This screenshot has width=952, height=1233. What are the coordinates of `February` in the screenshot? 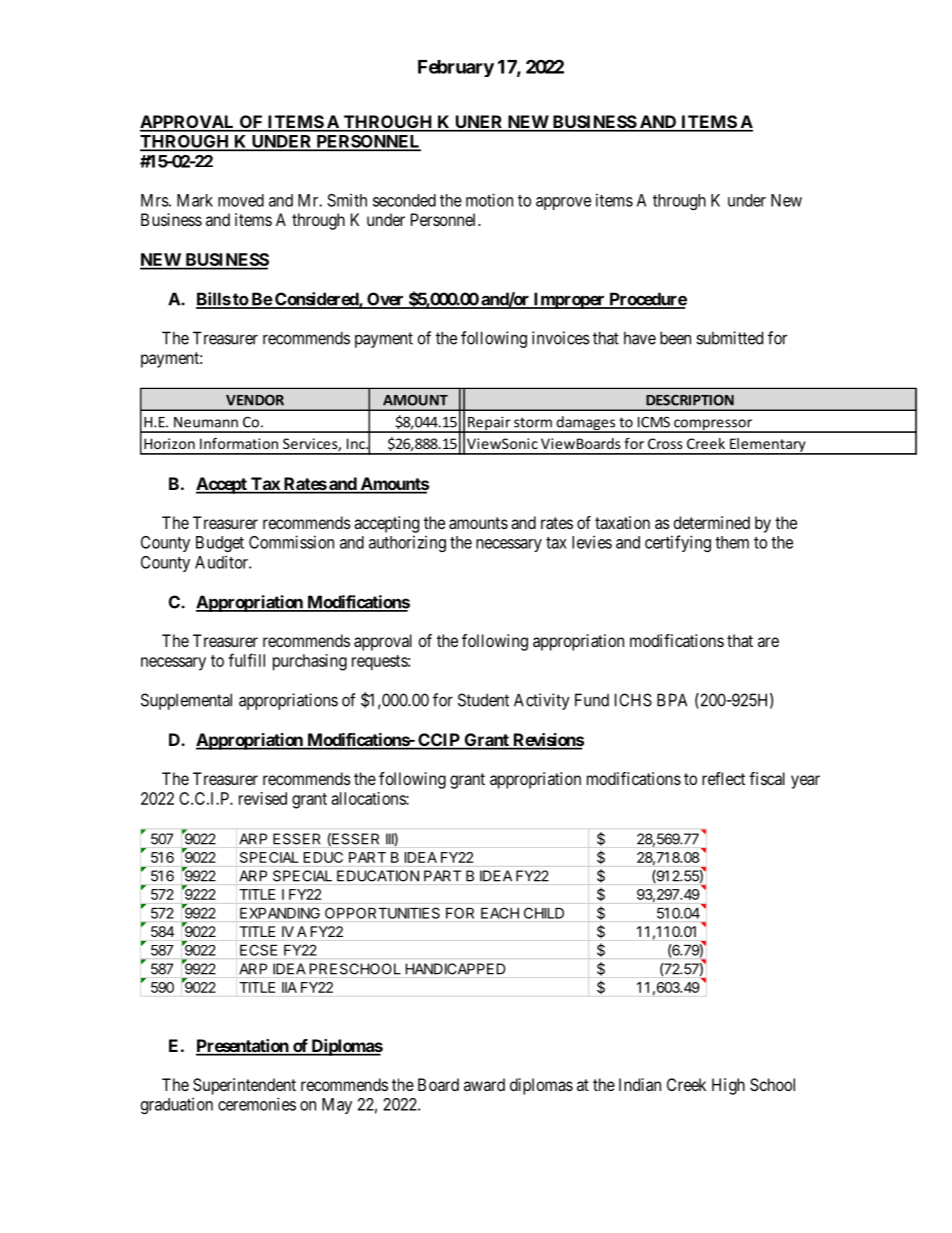 It's located at (456, 68).
